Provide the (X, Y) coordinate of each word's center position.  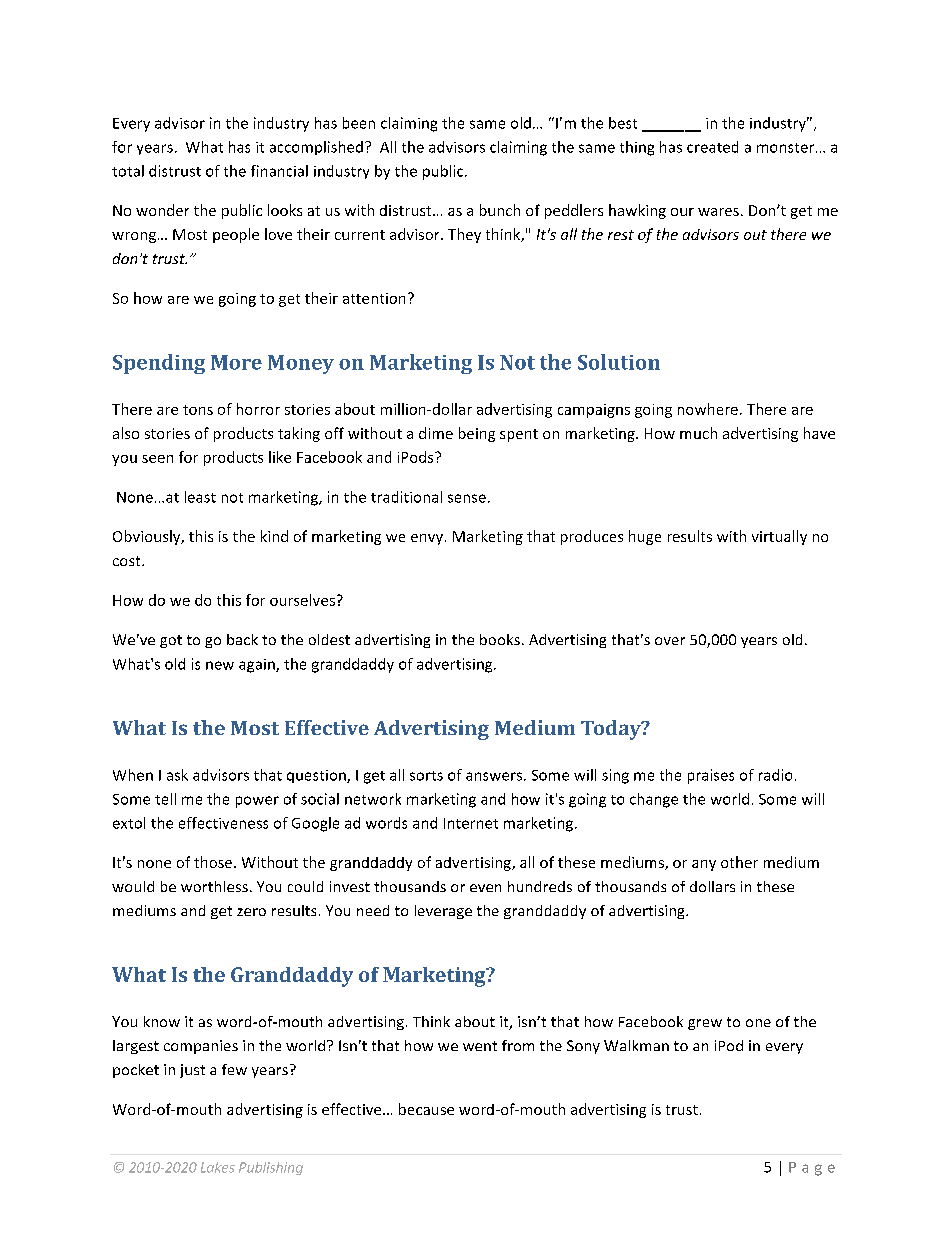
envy (427, 539)
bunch (500, 210)
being (477, 434)
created (712, 147)
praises (711, 776)
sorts (426, 776)
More (236, 362)
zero (251, 912)
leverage (443, 912)
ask (177, 775)
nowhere (708, 409)
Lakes (218, 1167)
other (739, 862)
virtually (779, 537)
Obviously (148, 537)
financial (279, 171)
